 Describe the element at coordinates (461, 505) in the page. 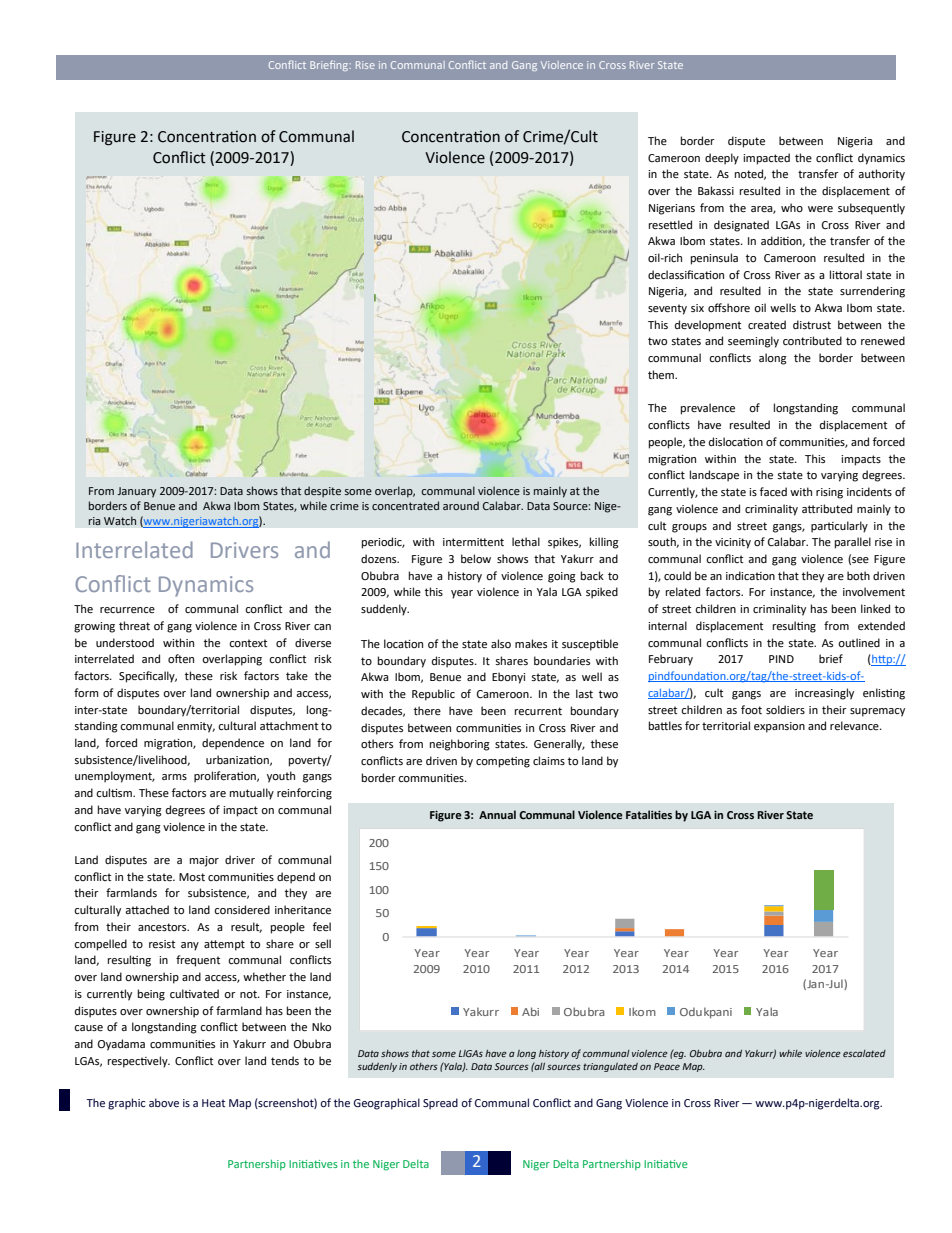

I see `around` at that location.
